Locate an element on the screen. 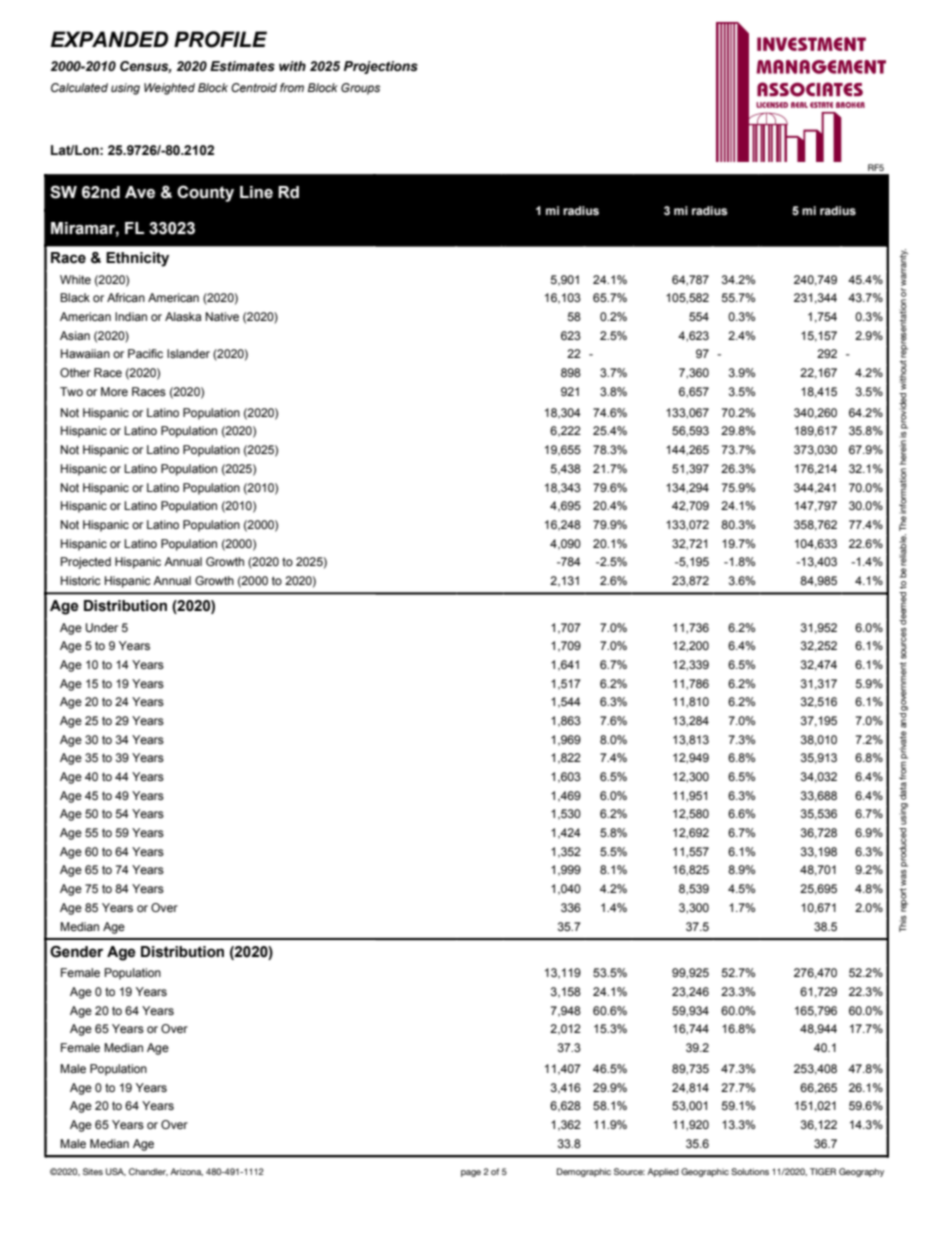  Arizona is located at coordinates (186, 1172).
